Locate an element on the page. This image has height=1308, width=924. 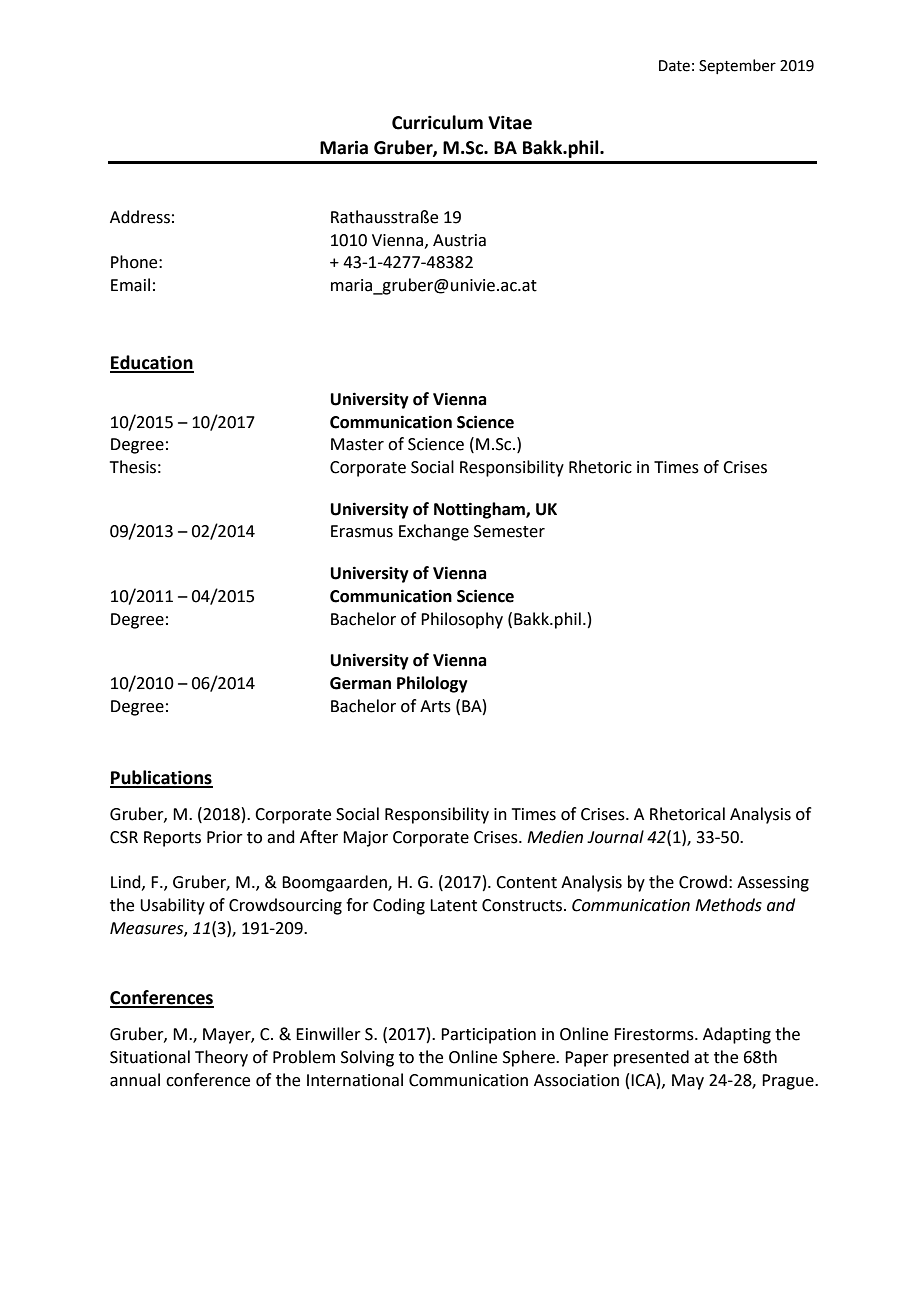
Theory is located at coordinates (221, 1058).
